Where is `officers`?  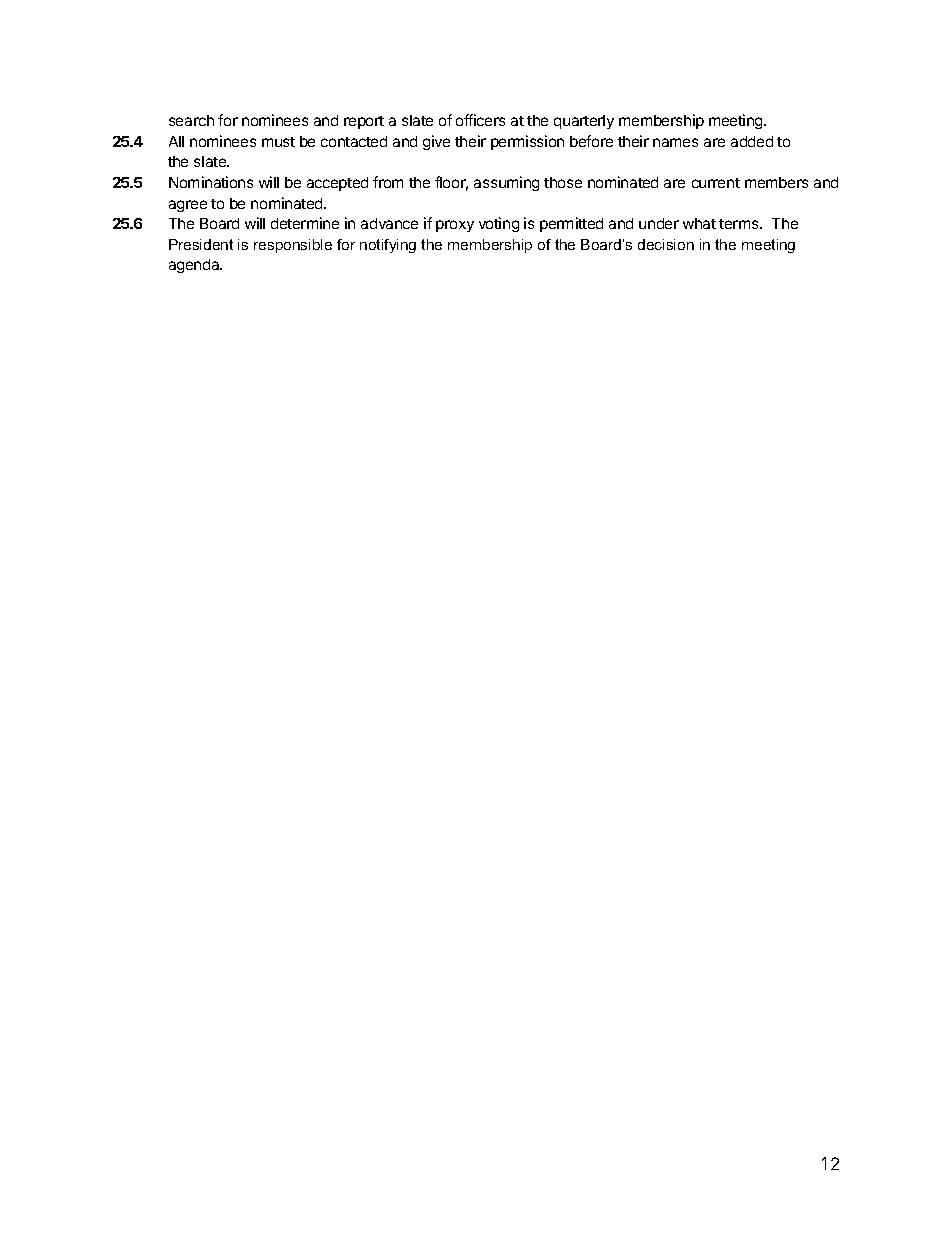 officers is located at coordinates (480, 120).
